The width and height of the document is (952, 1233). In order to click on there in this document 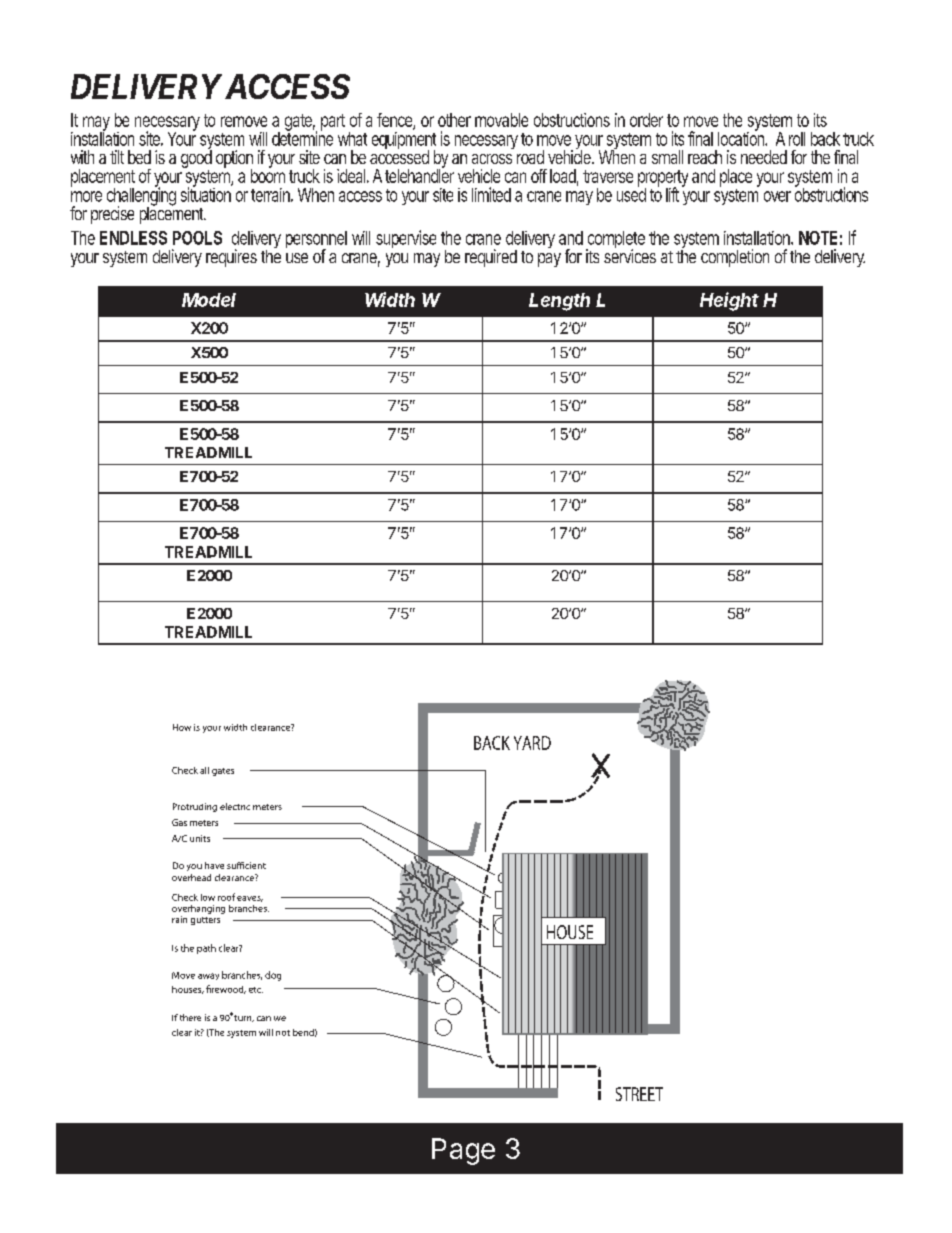, I will do `click(190, 1017)`.
